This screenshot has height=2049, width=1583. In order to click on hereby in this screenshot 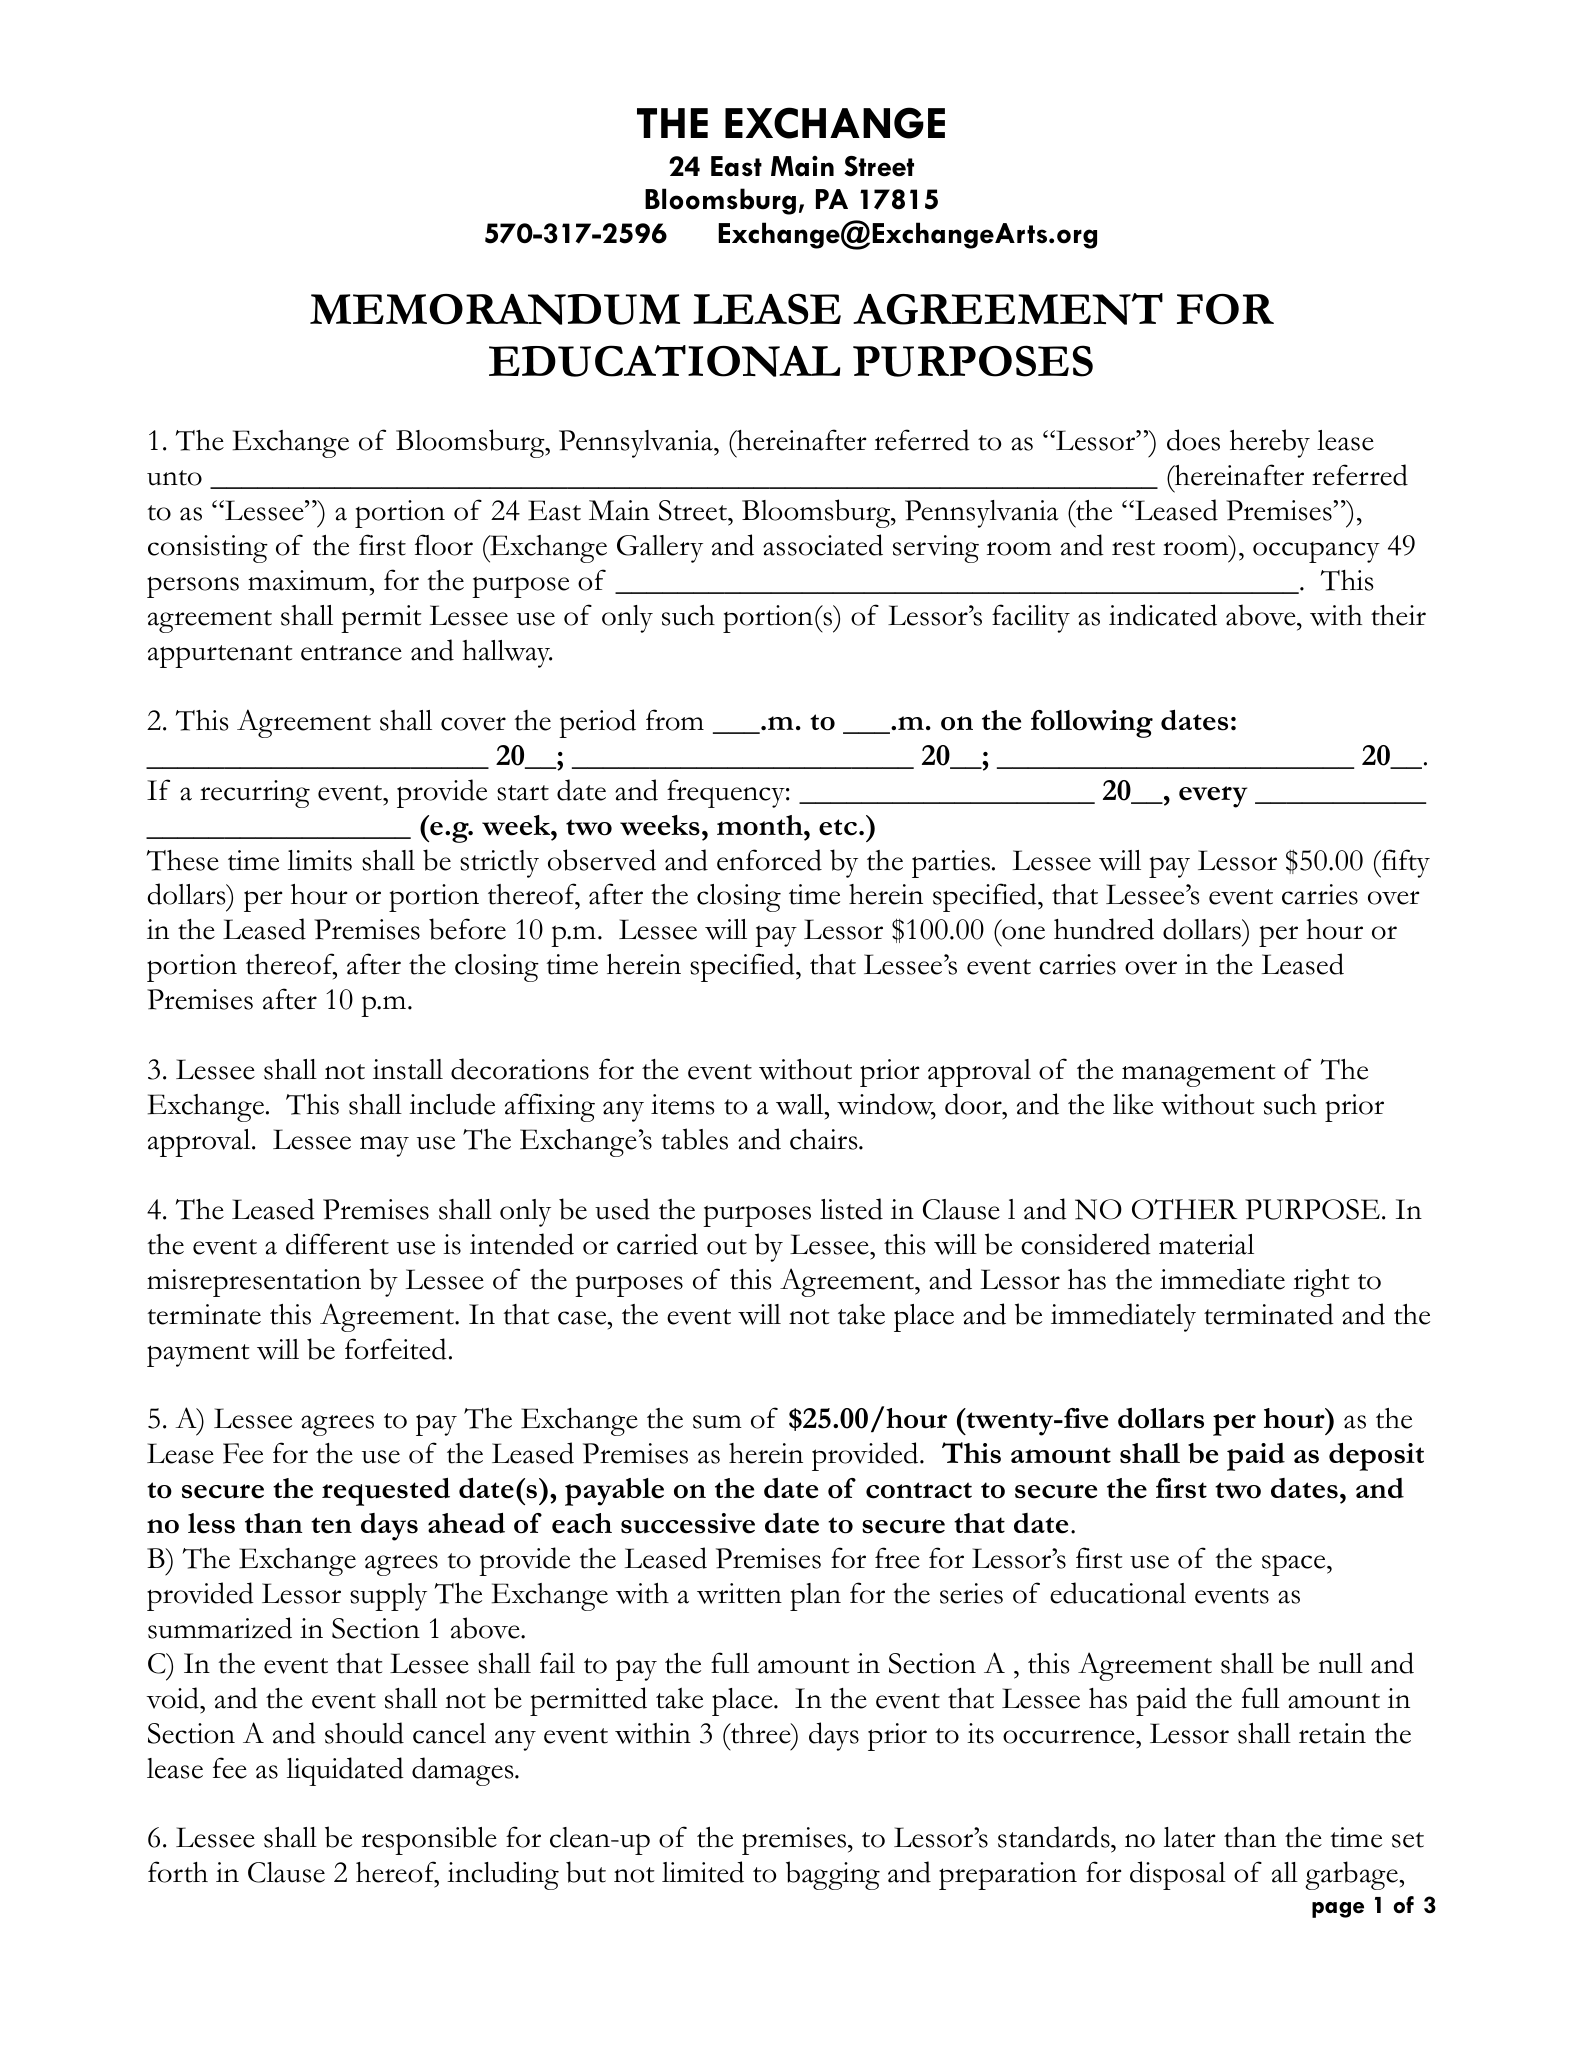, I will do `click(1270, 443)`.
